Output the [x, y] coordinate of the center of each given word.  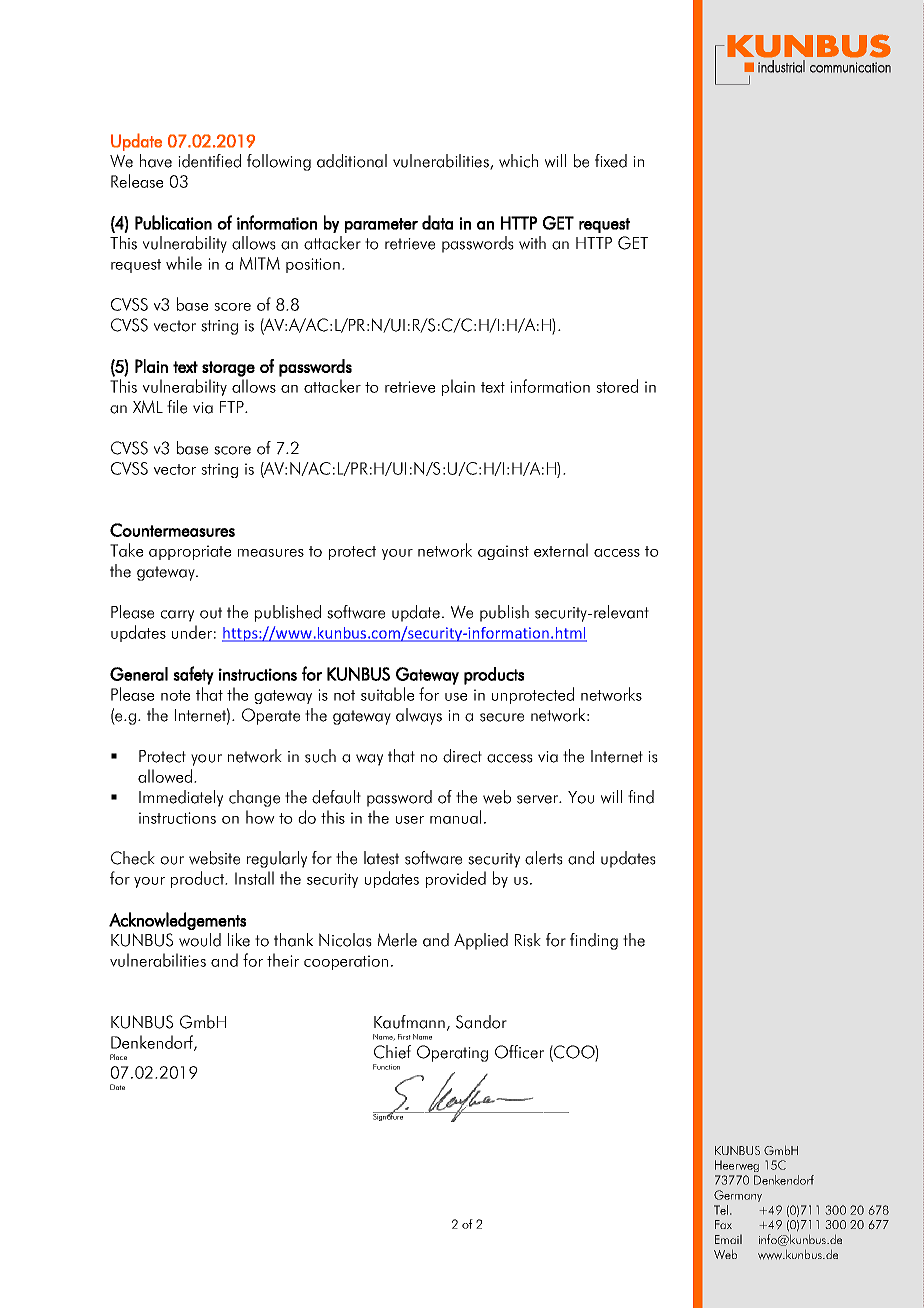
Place [118, 1057]
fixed [611, 161]
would [200, 940]
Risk [528, 940]
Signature [389, 1116]
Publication [173, 222]
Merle [397, 940]
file [177, 407]
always [419, 716]
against [503, 552]
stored [617, 386]
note [175, 695]
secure [502, 717]
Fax [723, 1224]
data [437, 222]
